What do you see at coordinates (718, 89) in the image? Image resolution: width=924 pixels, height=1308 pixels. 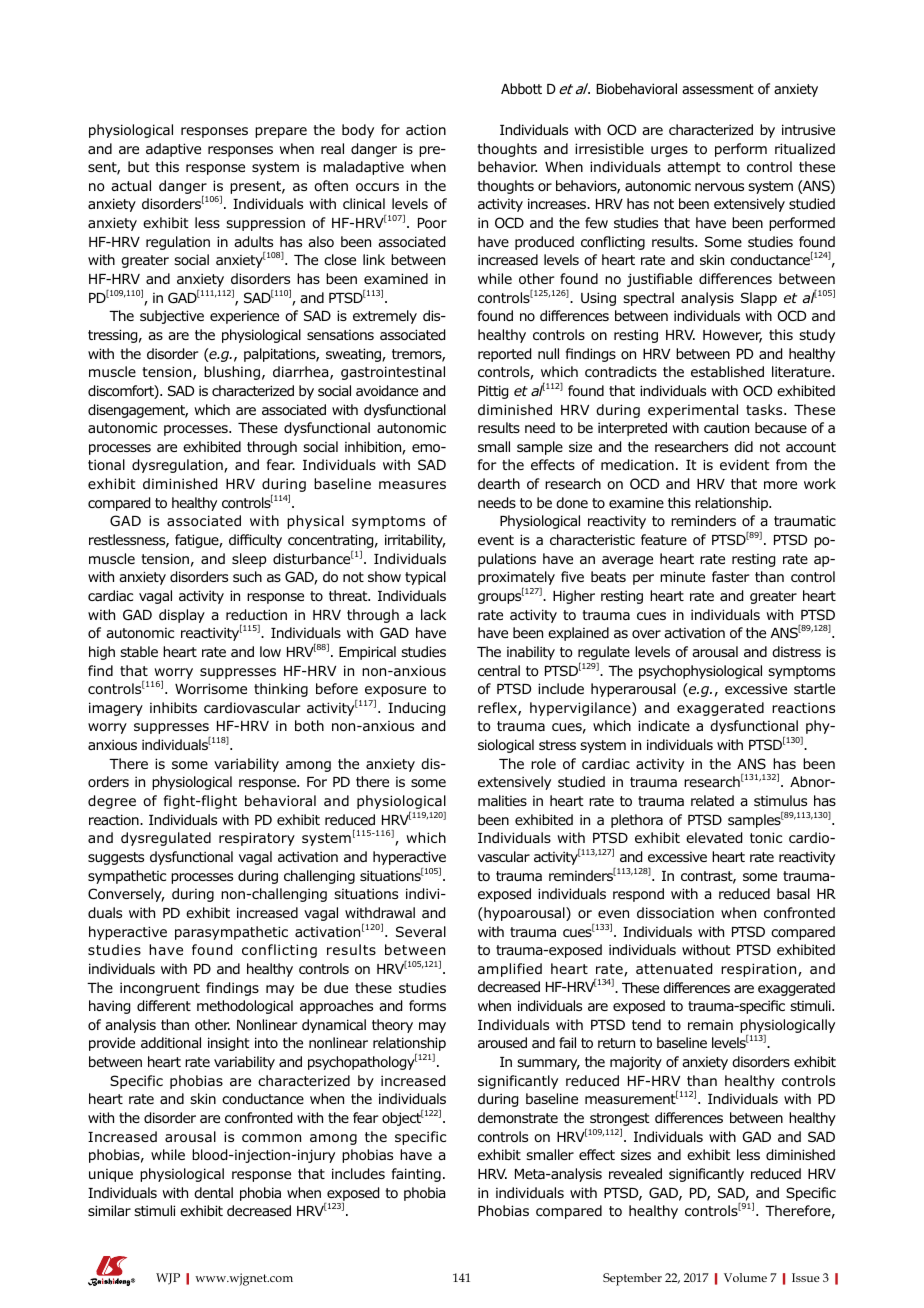 I see `assessment` at bounding box center [718, 89].
